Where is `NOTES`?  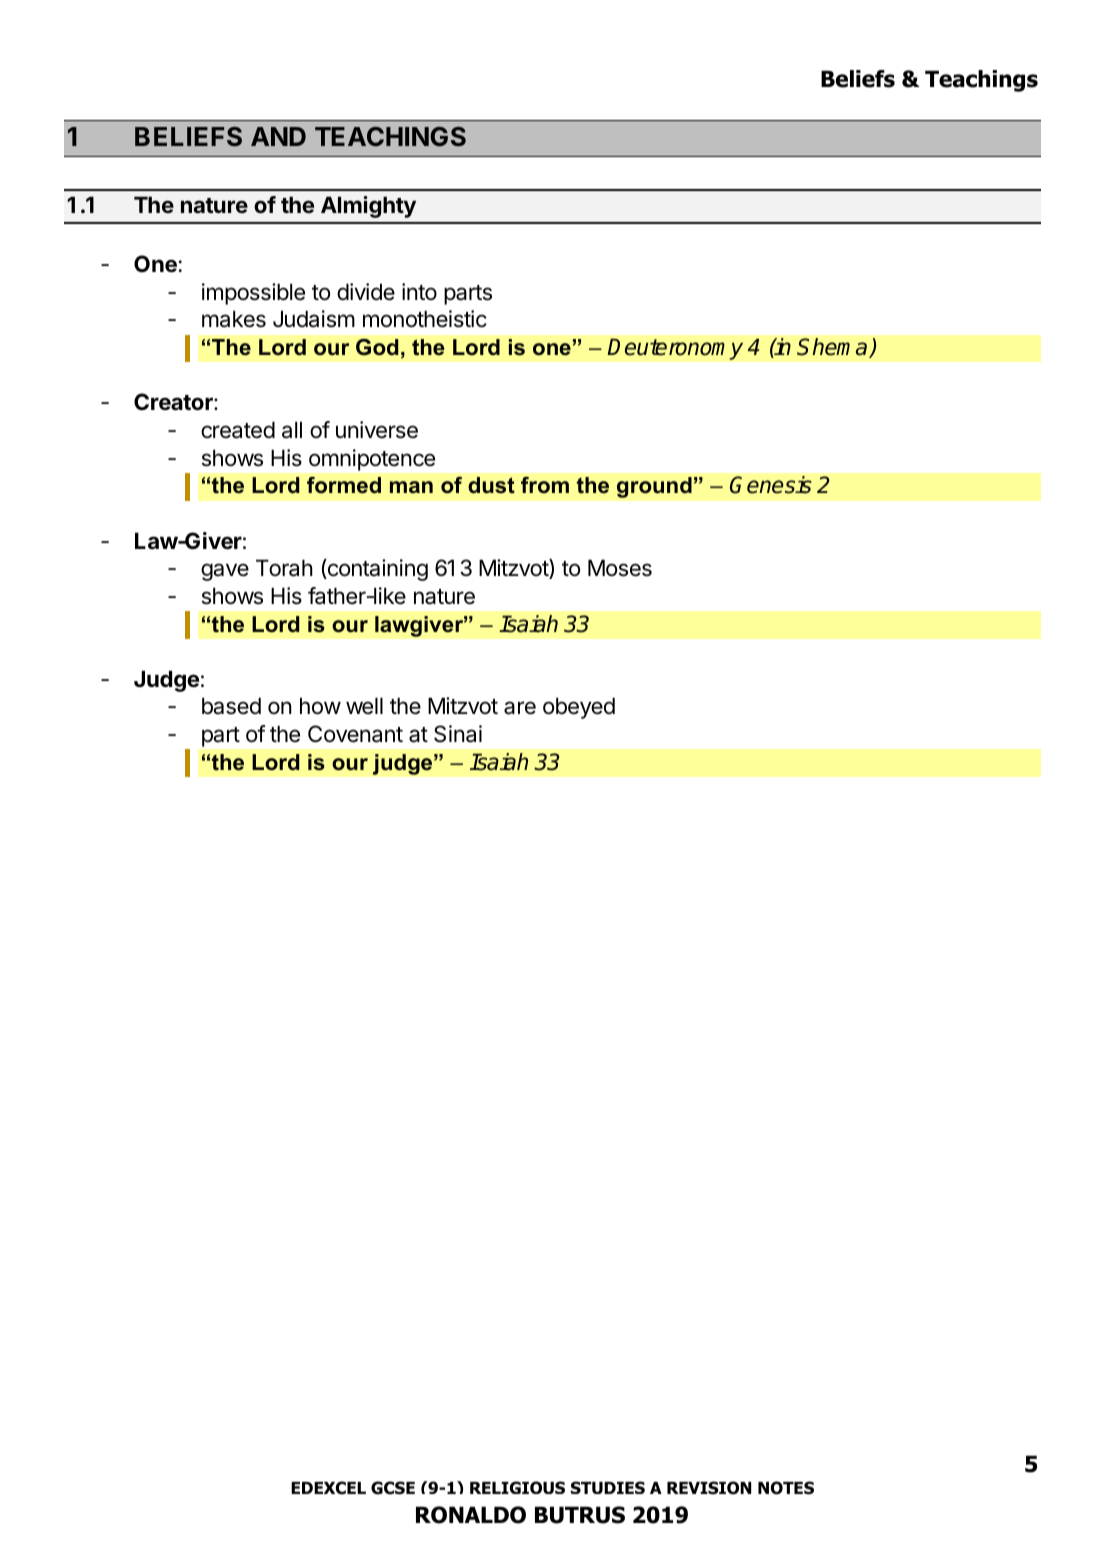
NOTES is located at coordinates (786, 1488).
